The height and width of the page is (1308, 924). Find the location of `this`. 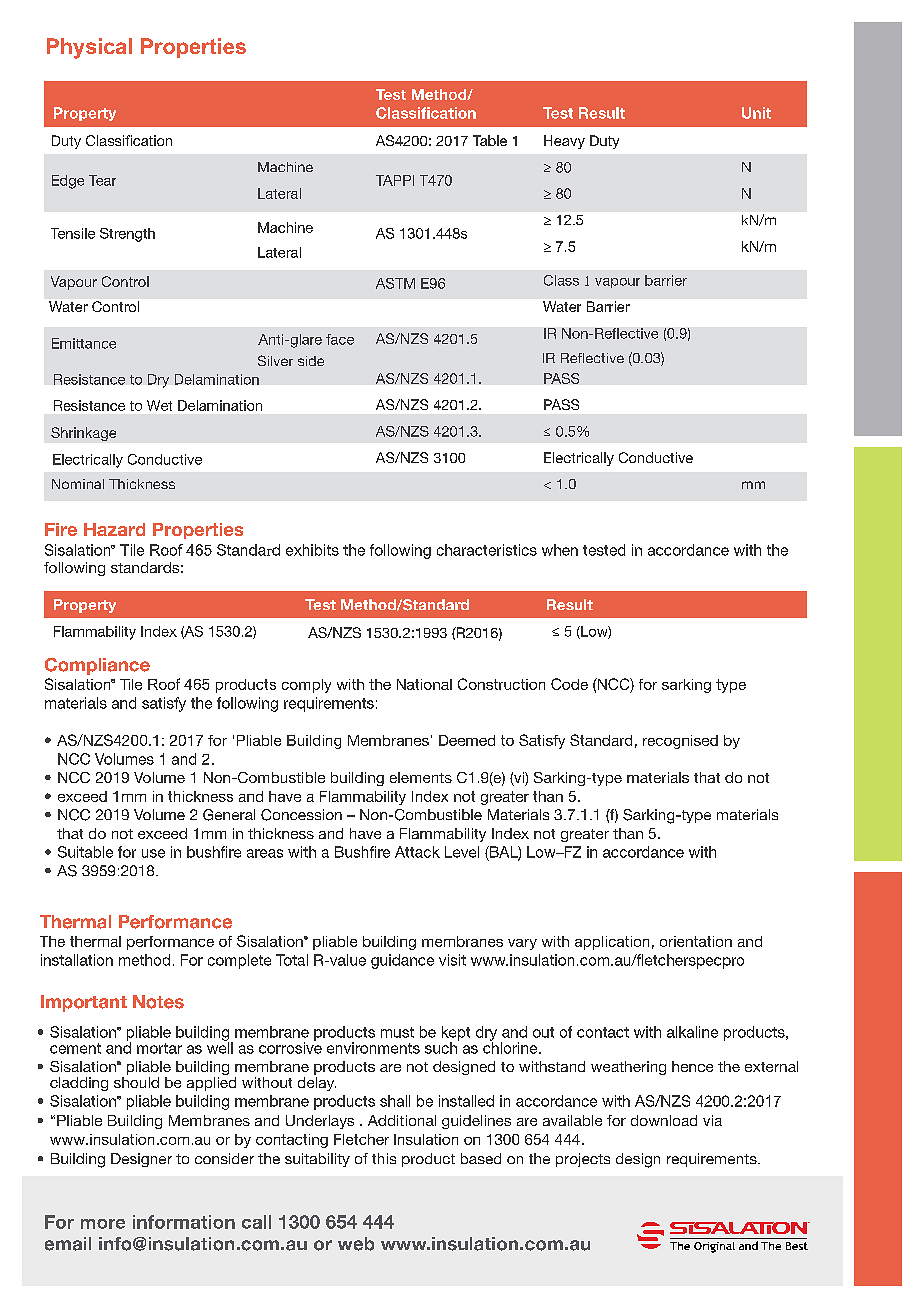

this is located at coordinates (384, 1158).
